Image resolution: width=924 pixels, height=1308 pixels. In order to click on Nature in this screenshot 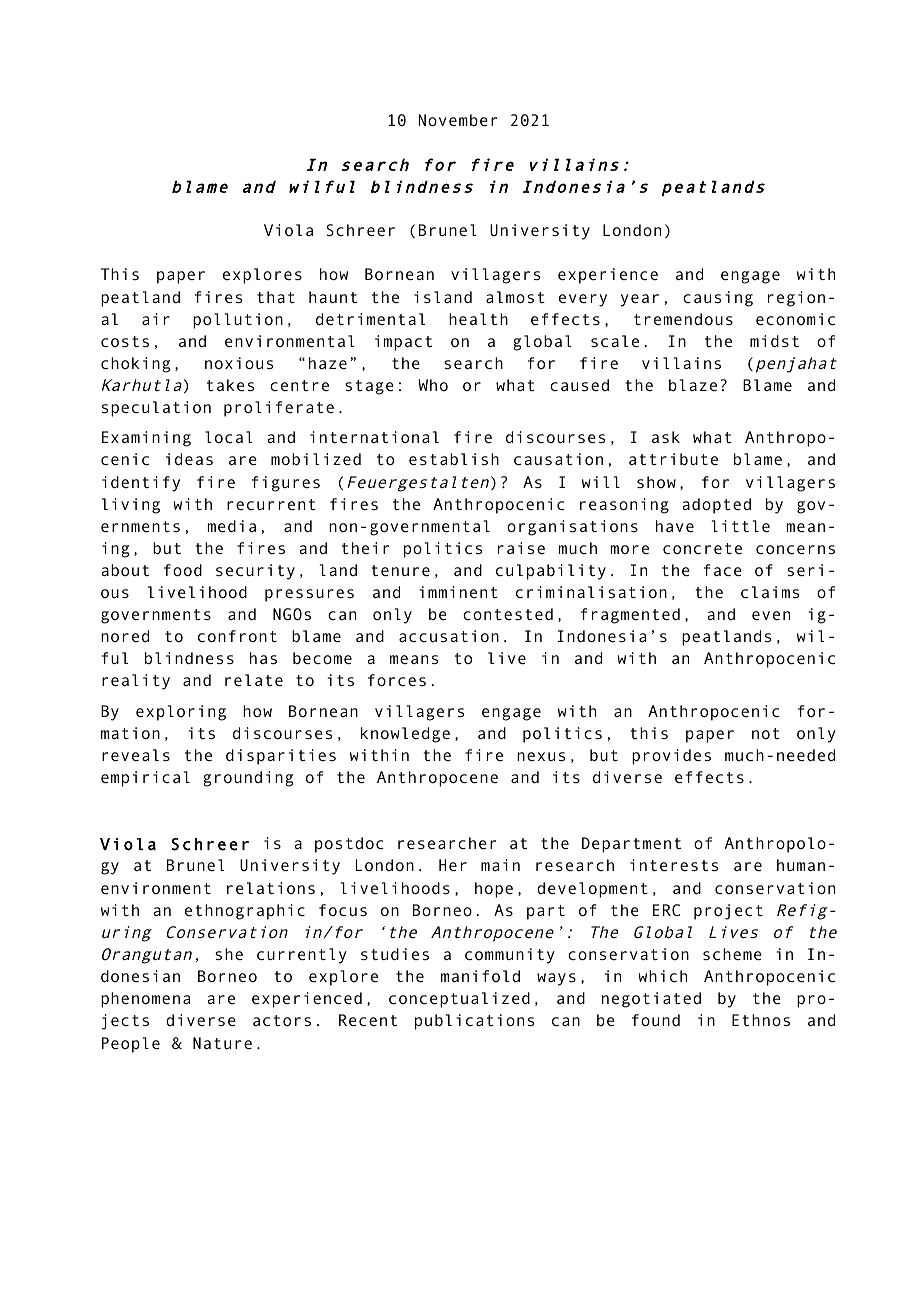, I will do `click(222, 1043)`.
